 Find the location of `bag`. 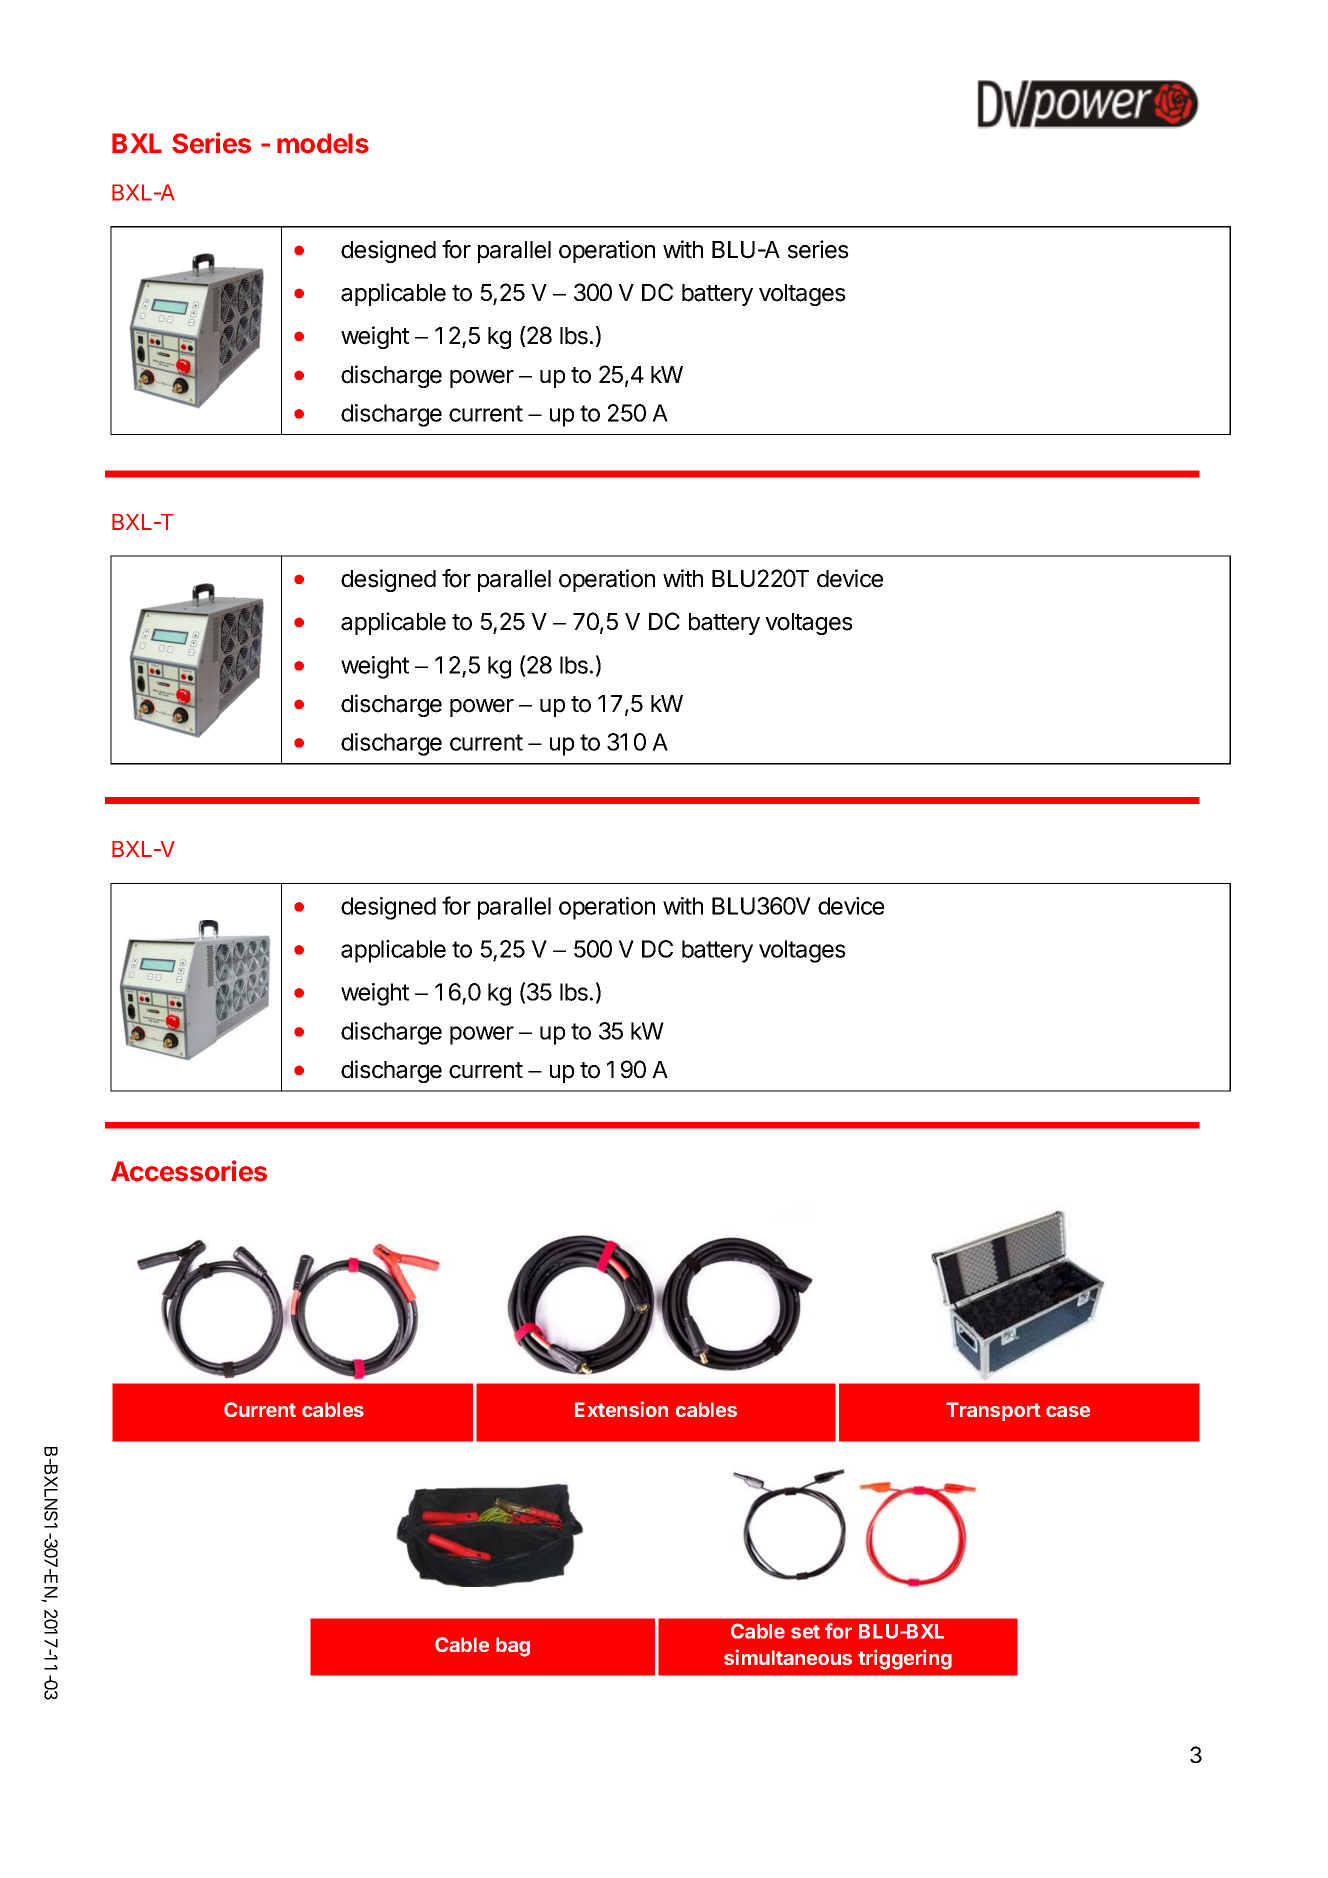

bag is located at coordinates (513, 1647).
